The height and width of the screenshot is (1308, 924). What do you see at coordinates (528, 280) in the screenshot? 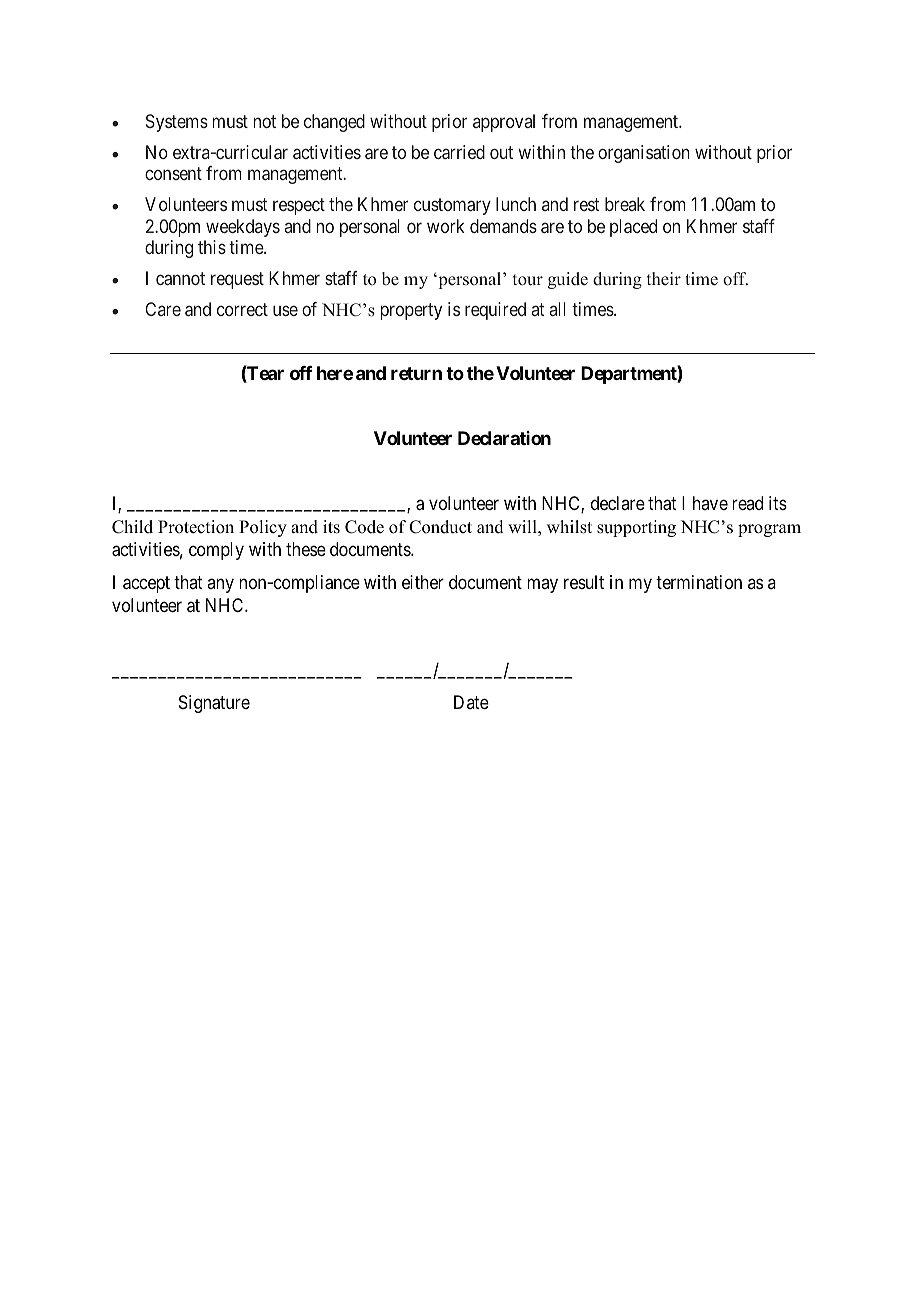
I see `tour` at bounding box center [528, 280].
